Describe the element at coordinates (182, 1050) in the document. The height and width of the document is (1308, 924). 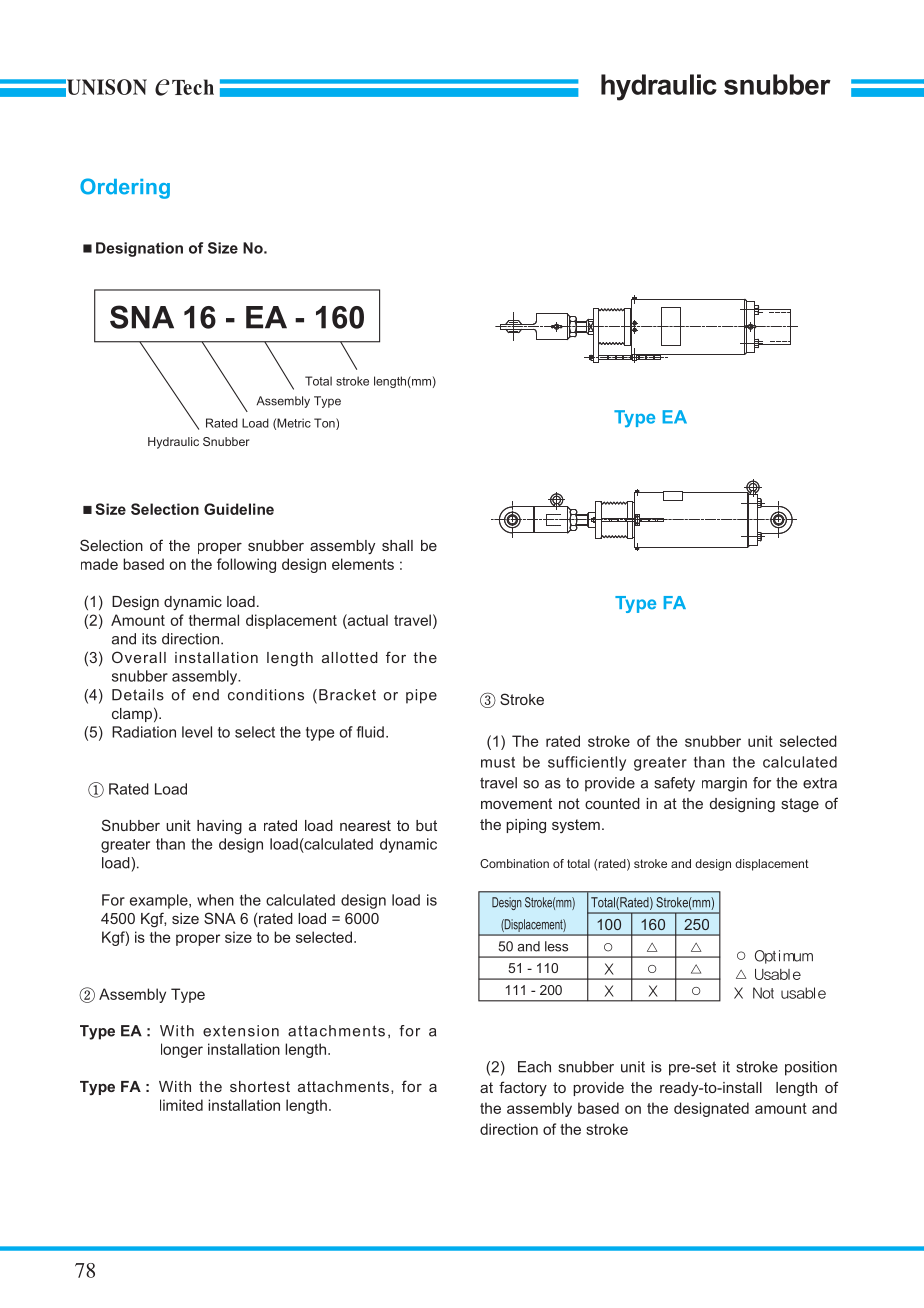
I see `longer` at that location.
